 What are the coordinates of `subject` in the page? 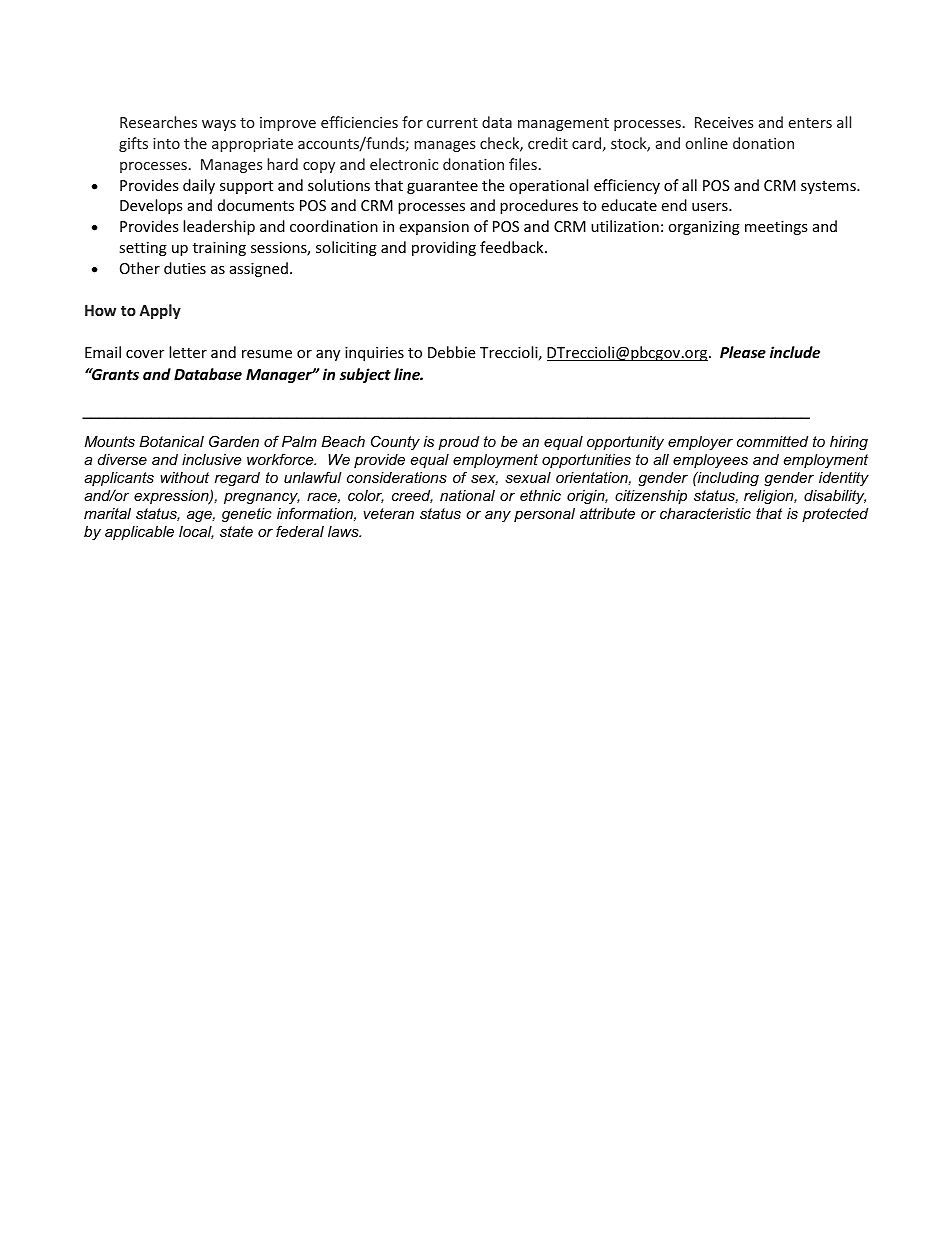 It's located at (365, 375).
